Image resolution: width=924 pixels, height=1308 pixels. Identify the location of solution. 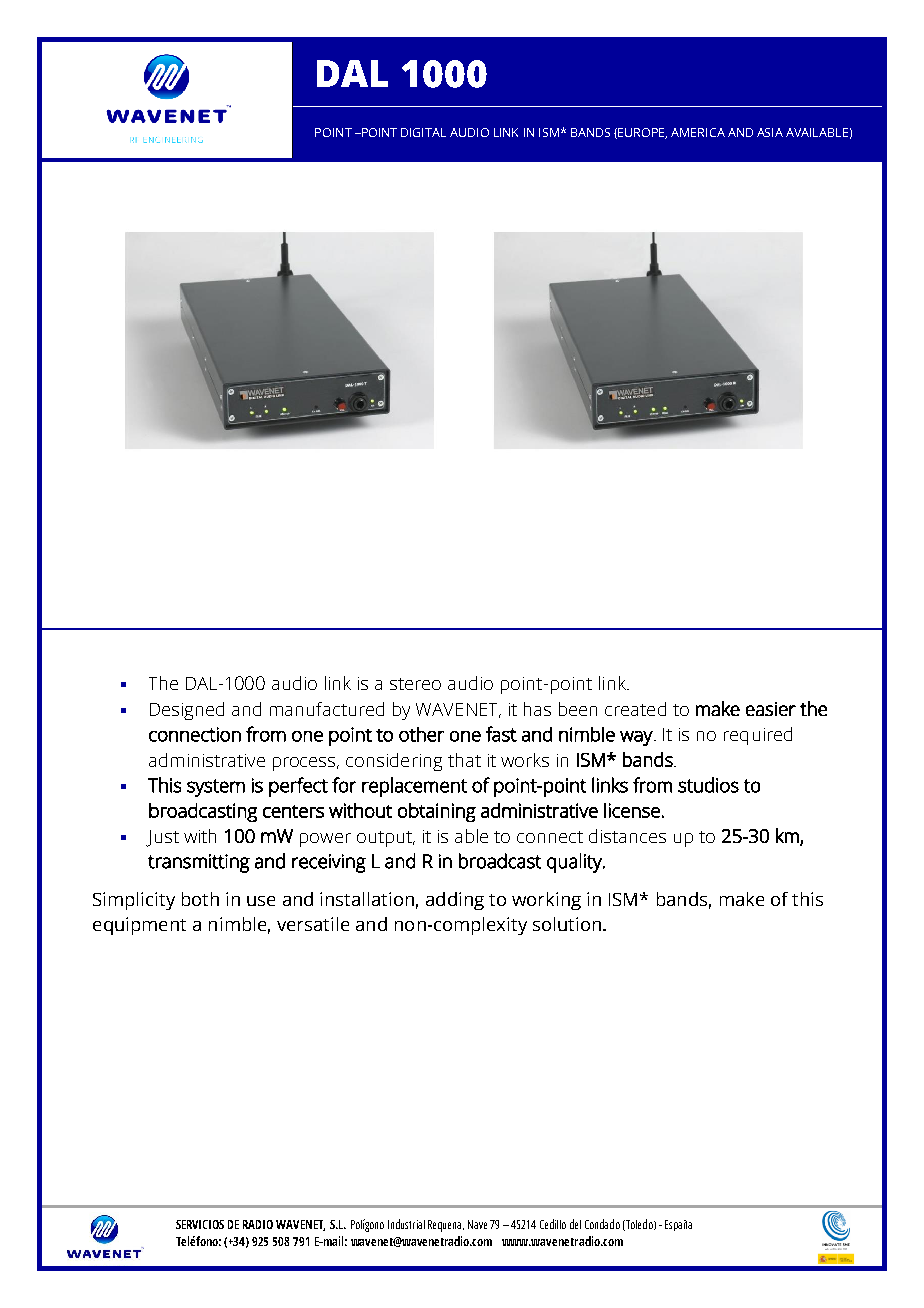
(568, 924).
